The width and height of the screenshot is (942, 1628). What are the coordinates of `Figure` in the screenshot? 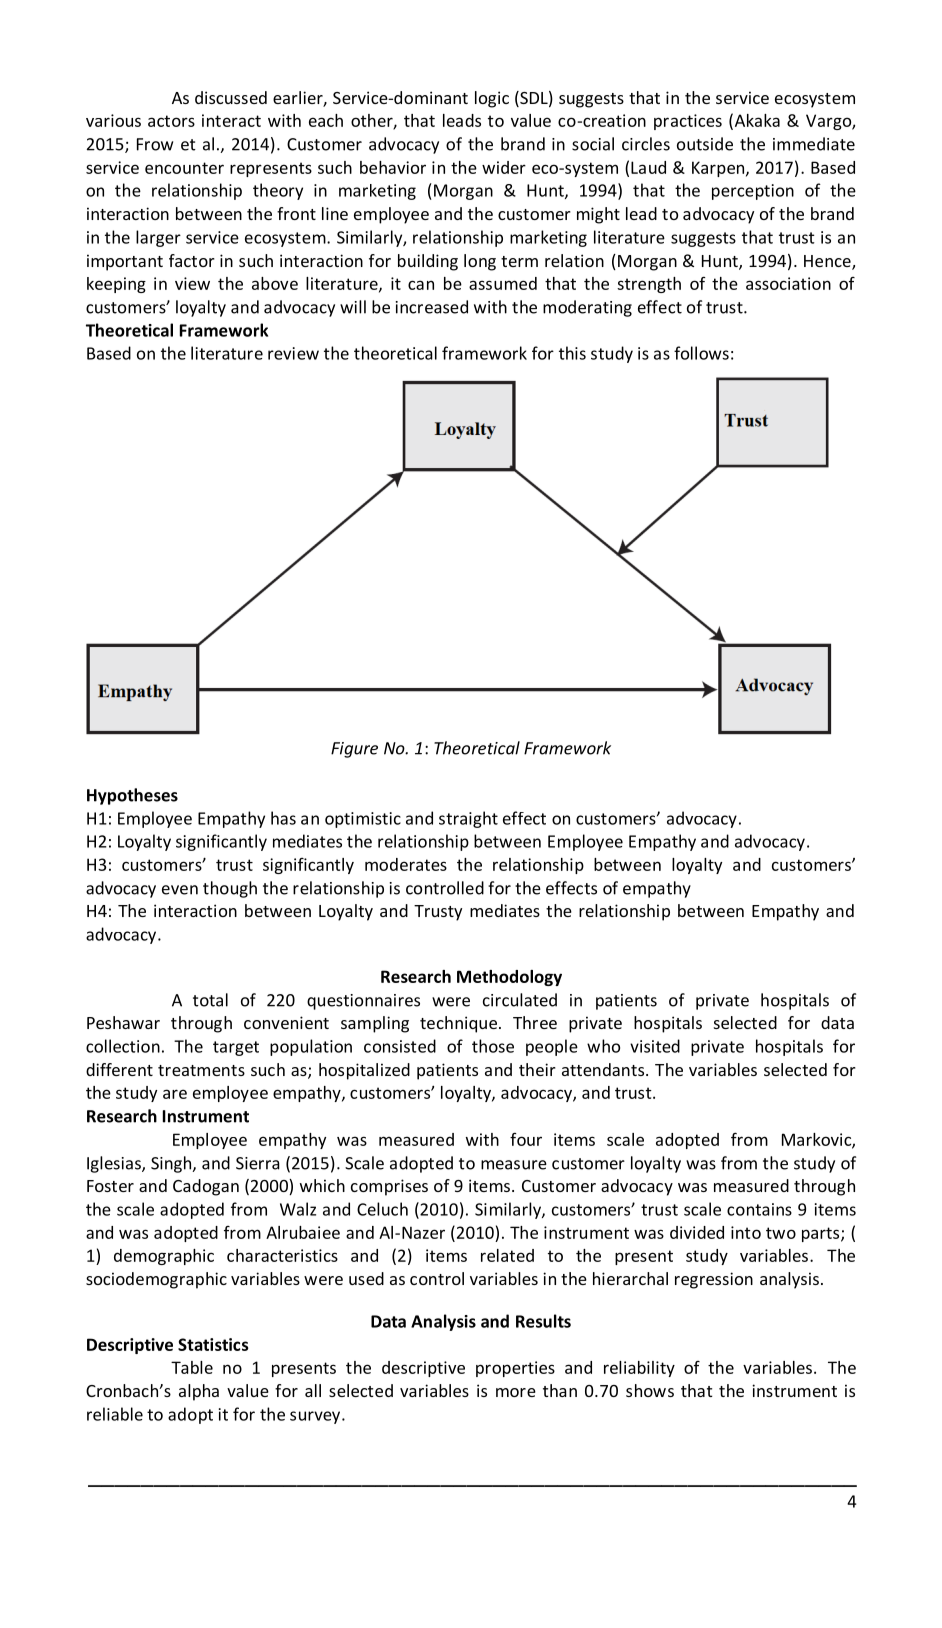 It's located at (354, 750).
